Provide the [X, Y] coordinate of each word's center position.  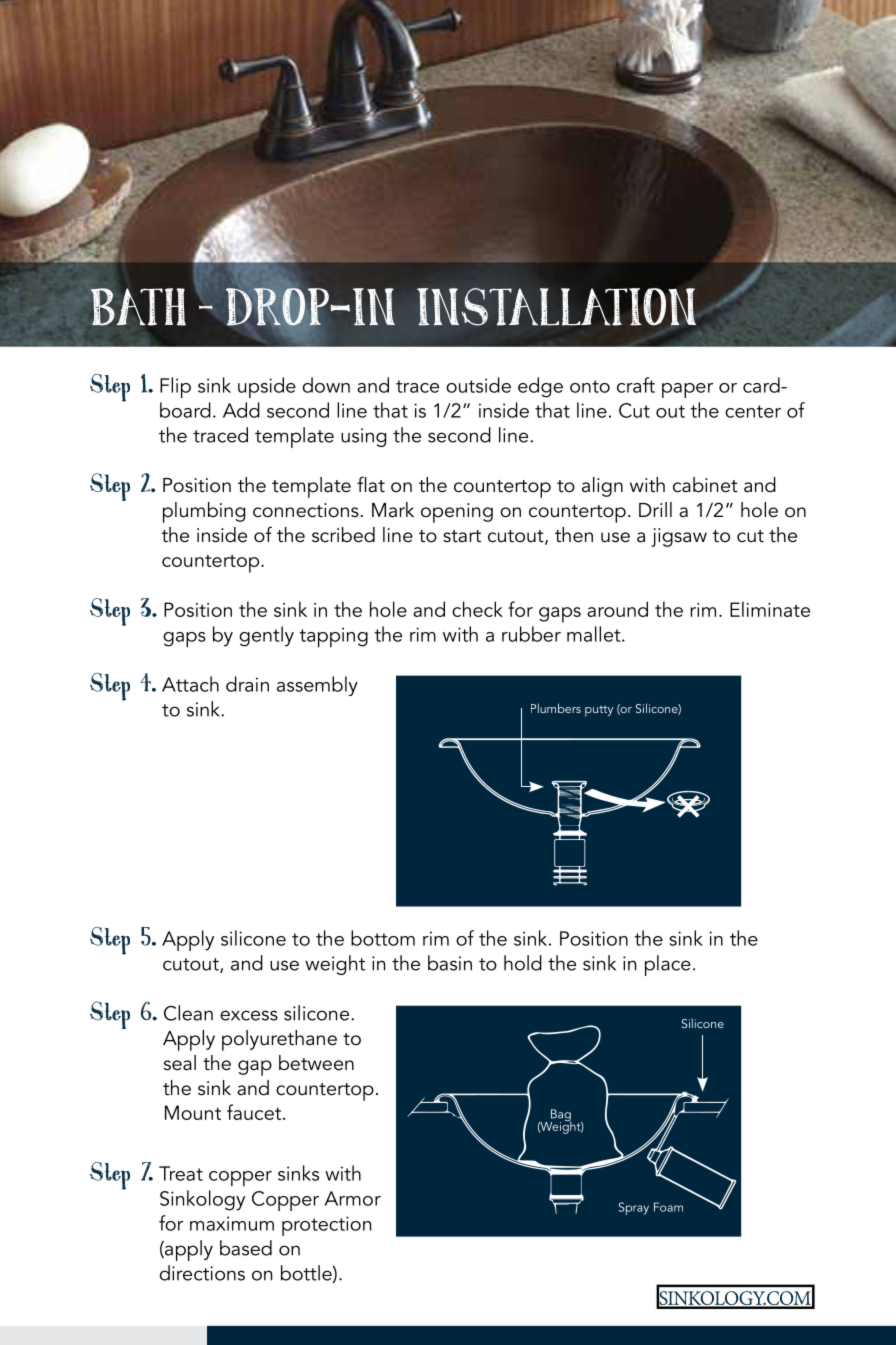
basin [450, 963]
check [477, 609]
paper [687, 390]
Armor [352, 1198]
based [246, 1248]
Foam [668, 1207]
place [668, 965]
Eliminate [770, 609]
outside [478, 385]
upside [267, 387]
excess [249, 1015]
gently [266, 636]
